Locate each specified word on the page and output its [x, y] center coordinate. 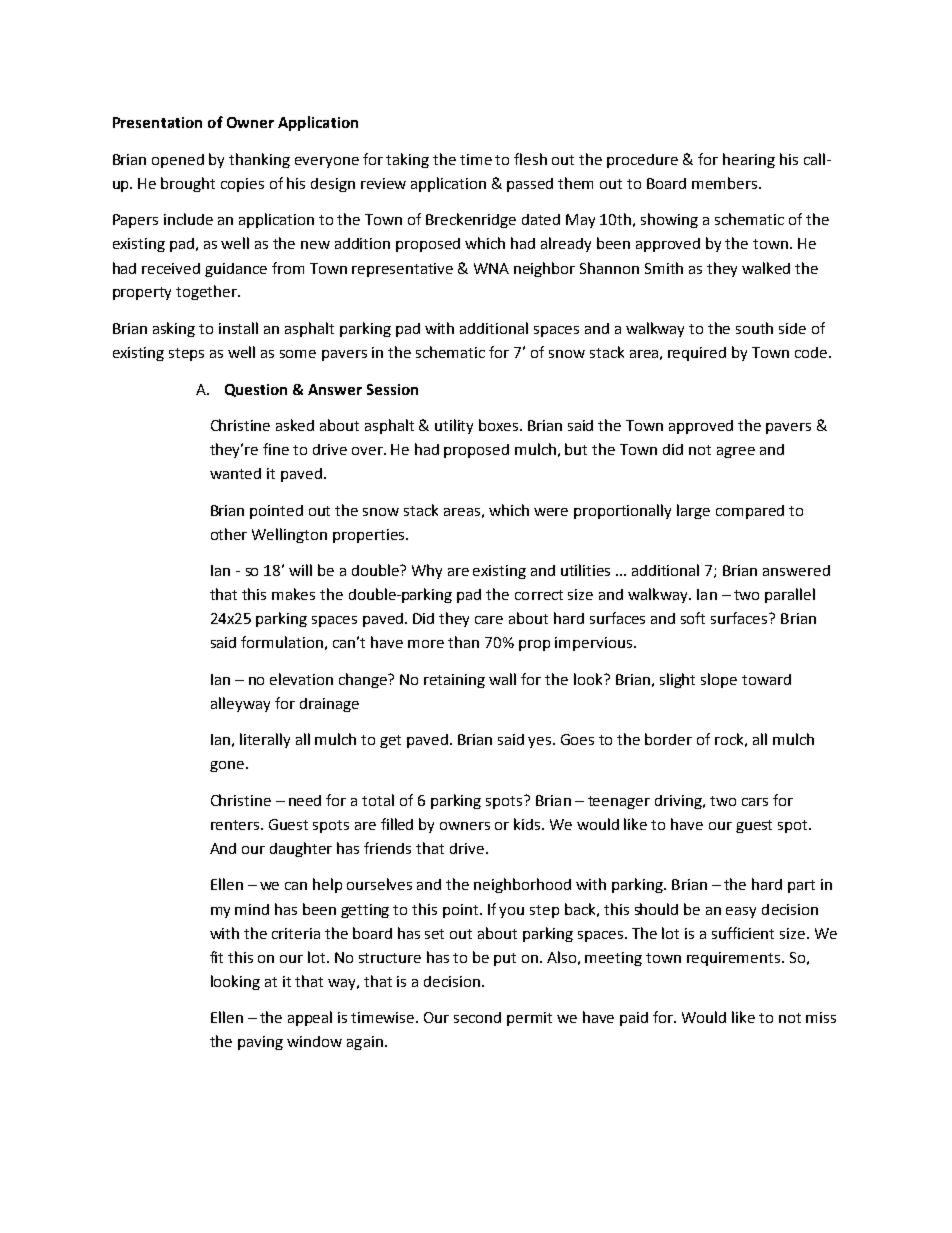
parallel [790, 595]
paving [260, 1043]
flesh [530, 159]
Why [427, 571]
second [477, 1017]
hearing [749, 160]
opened [178, 161]
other [229, 534]
